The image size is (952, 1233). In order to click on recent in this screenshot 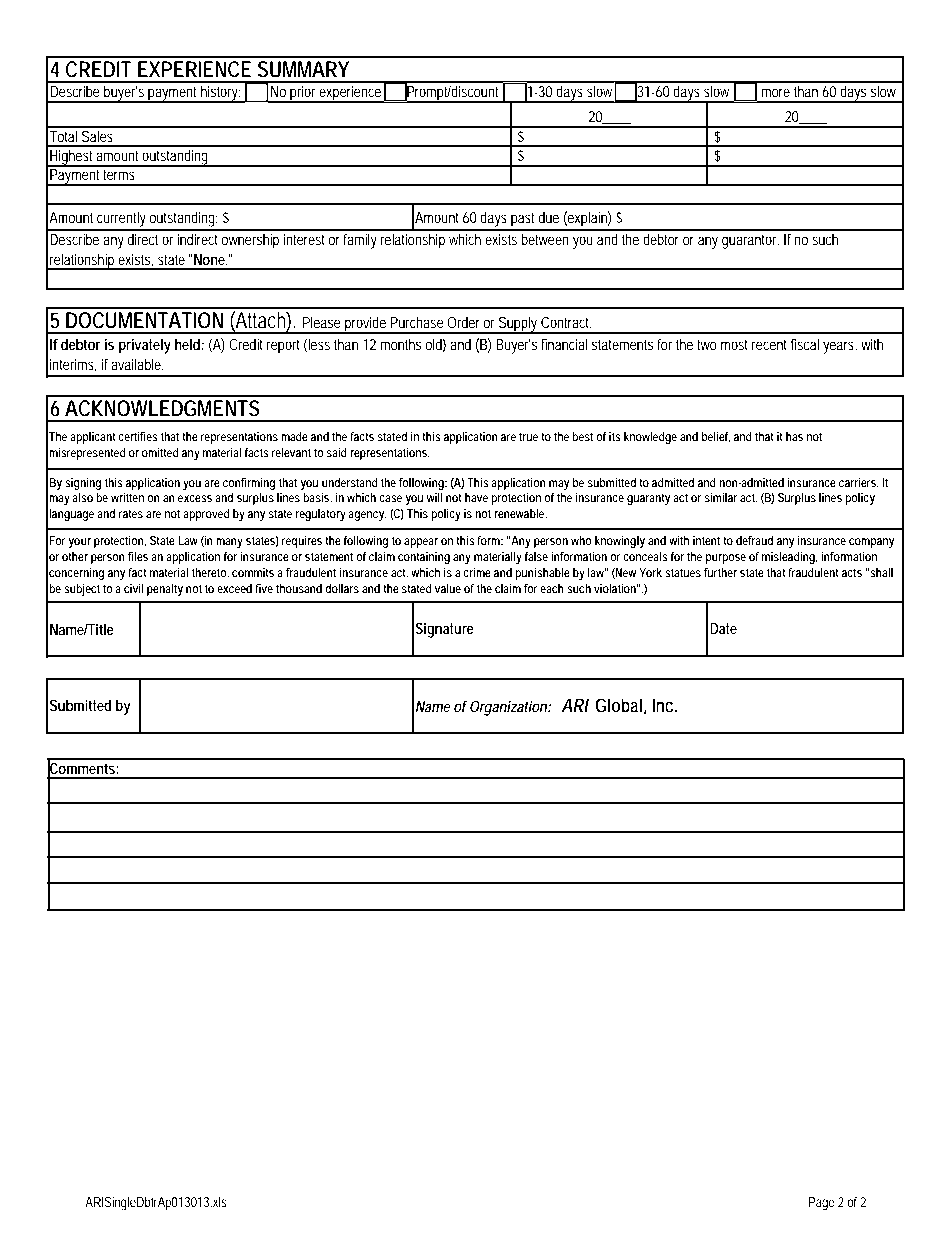, I will do `click(769, 344)`.
